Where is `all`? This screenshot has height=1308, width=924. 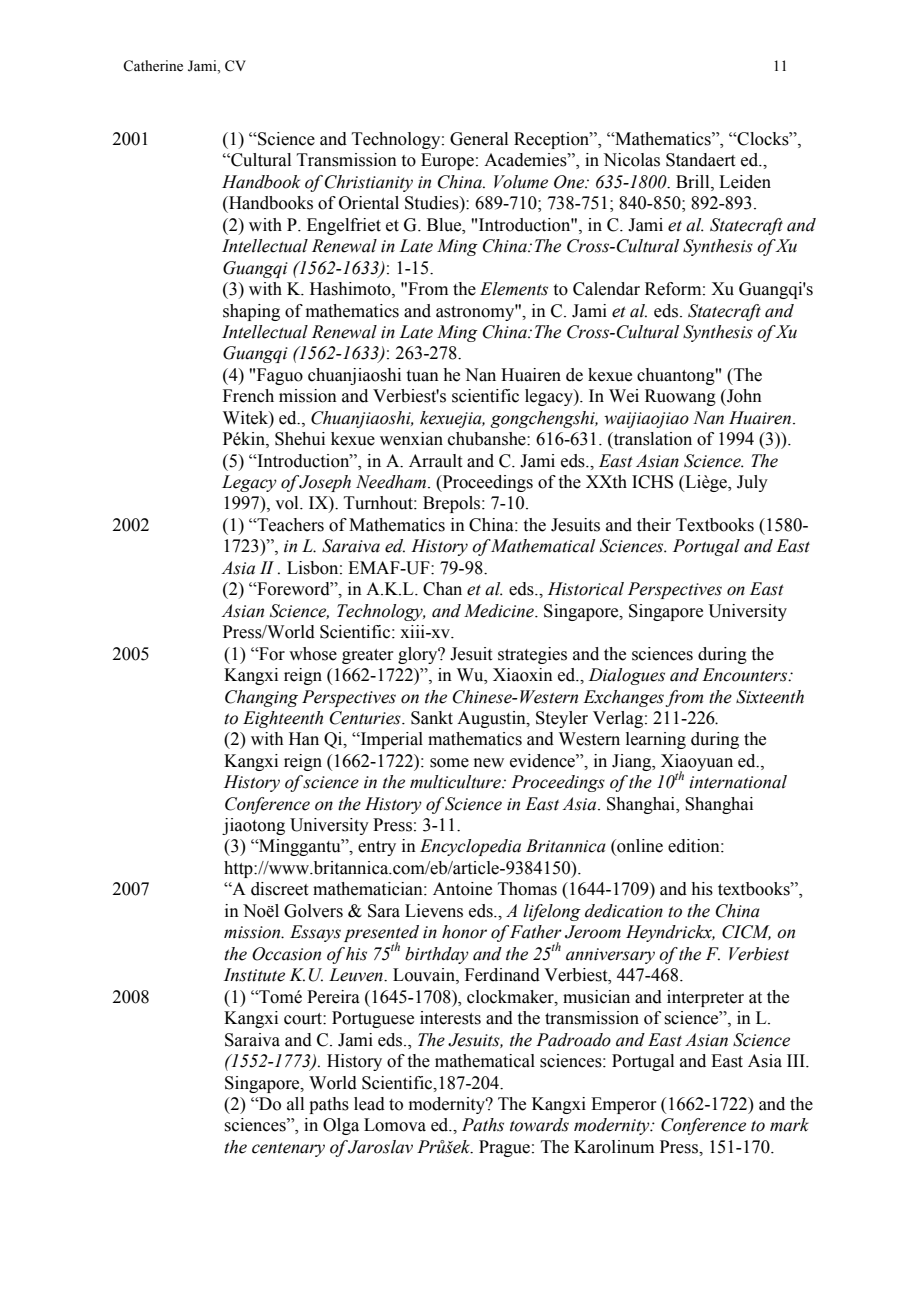
all is located at coordinates (295, 1104).
